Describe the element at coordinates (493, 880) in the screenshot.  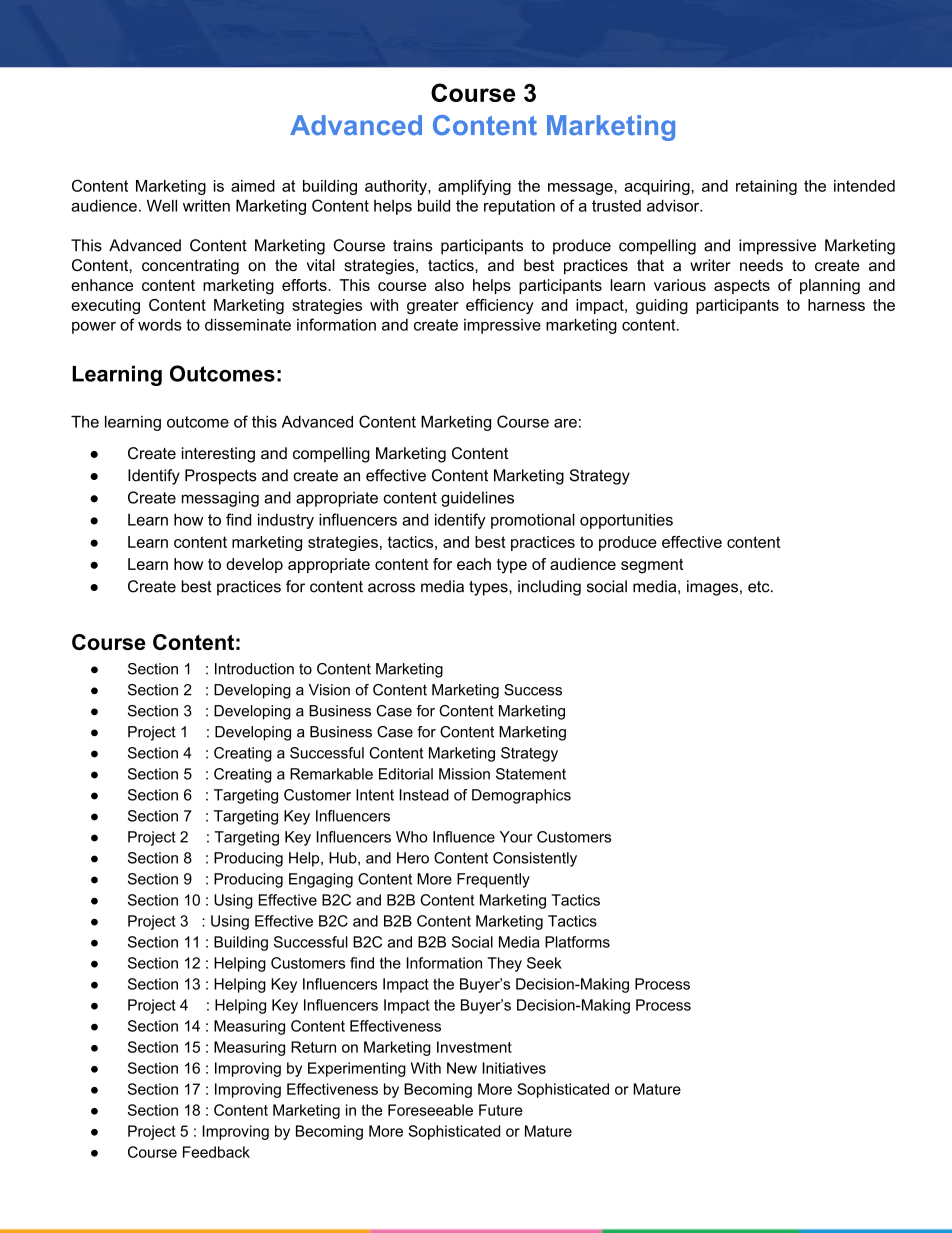
I see `Frequently` at that location.
